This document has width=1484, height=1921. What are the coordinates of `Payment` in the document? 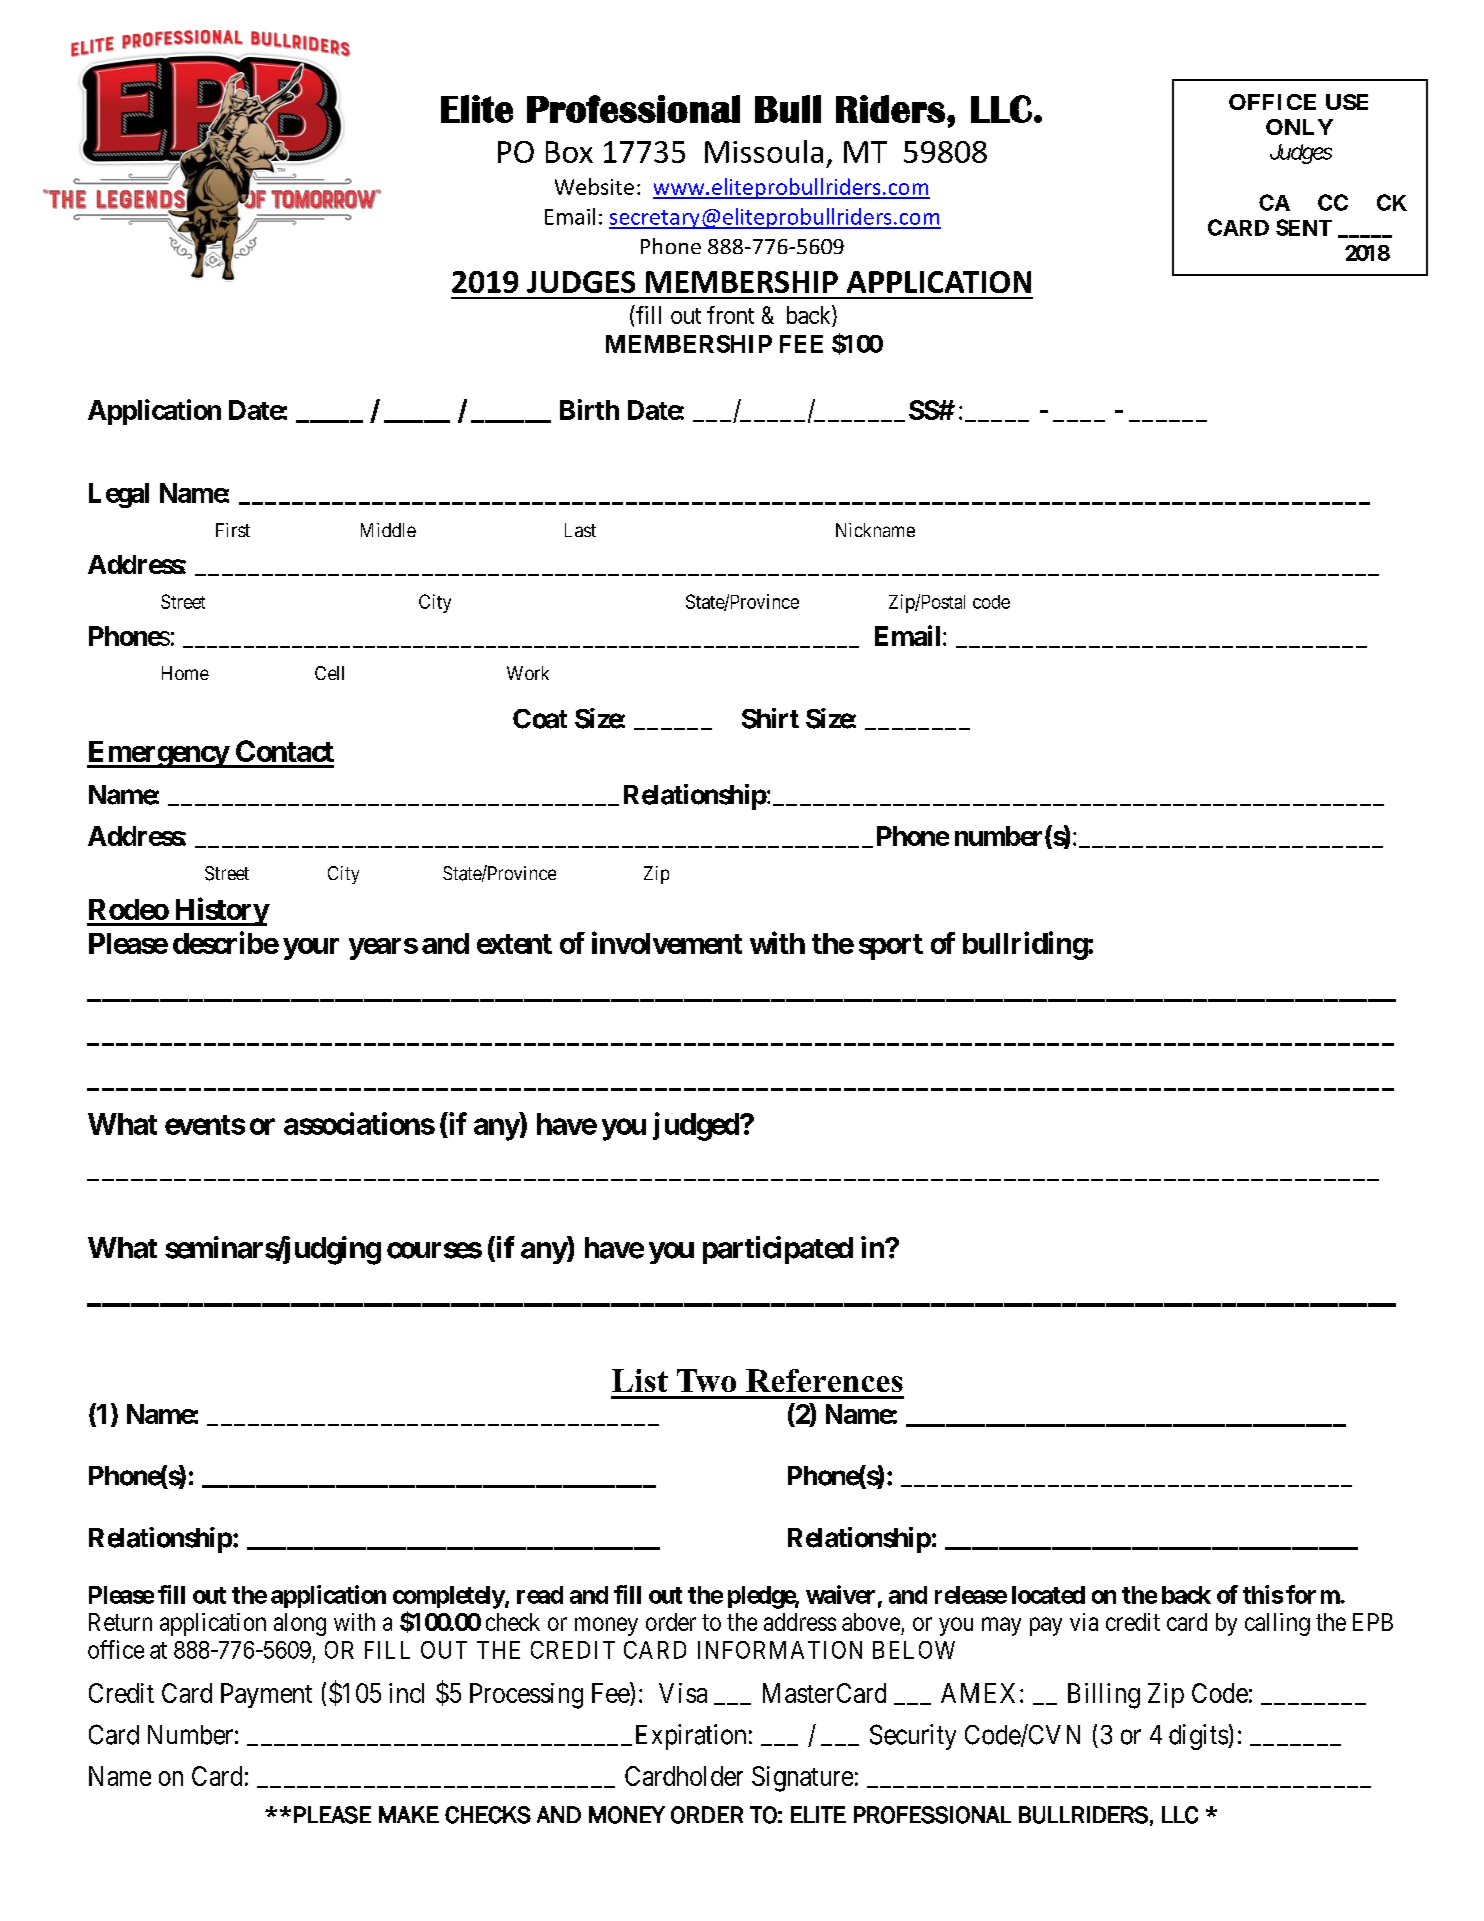 It's located at (266, 1695).
